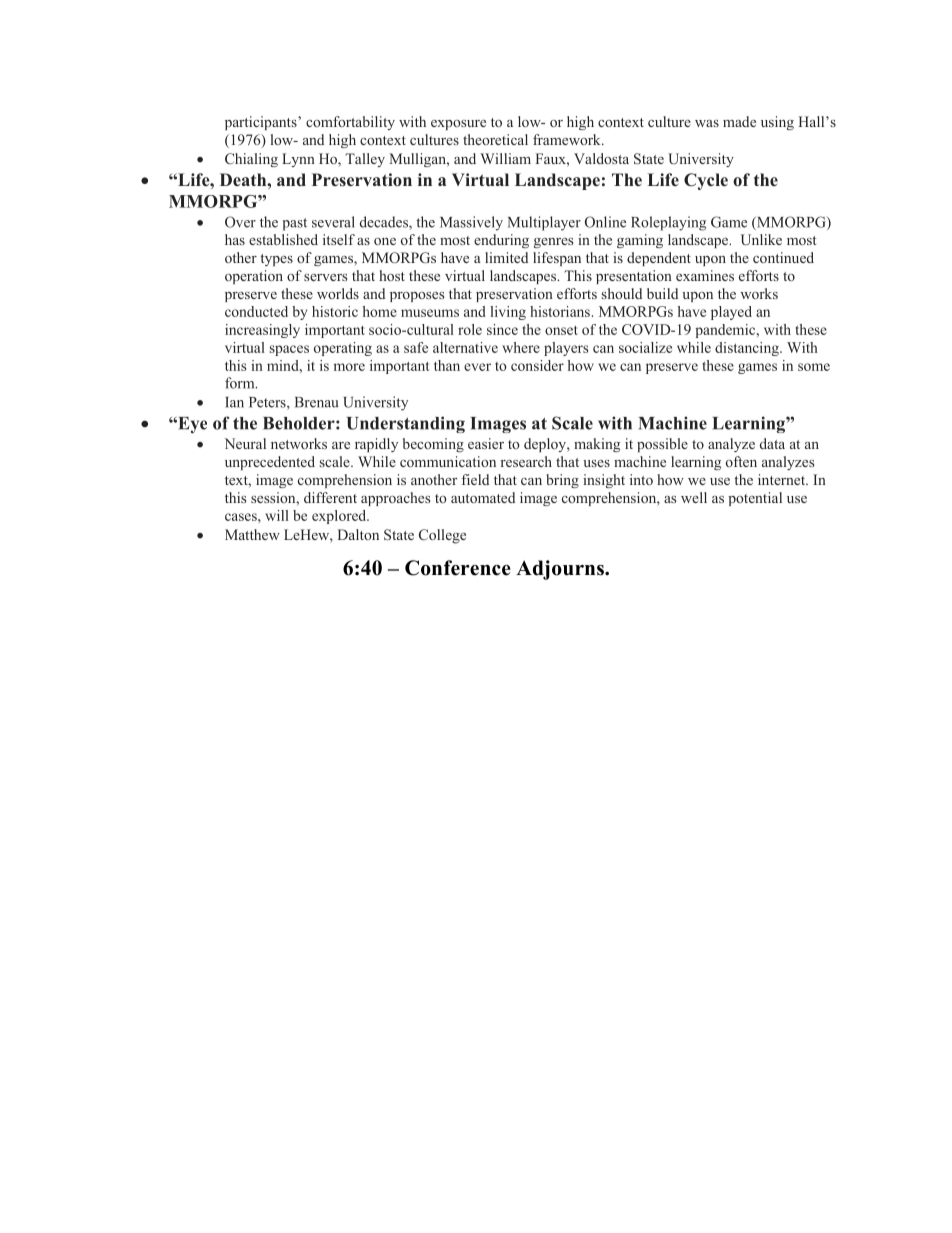 The image size is (952, 1233). What do you see at coordinates (252, 534) in the screenshot?
I see `Matthew` at bounding box center [252, 534].
